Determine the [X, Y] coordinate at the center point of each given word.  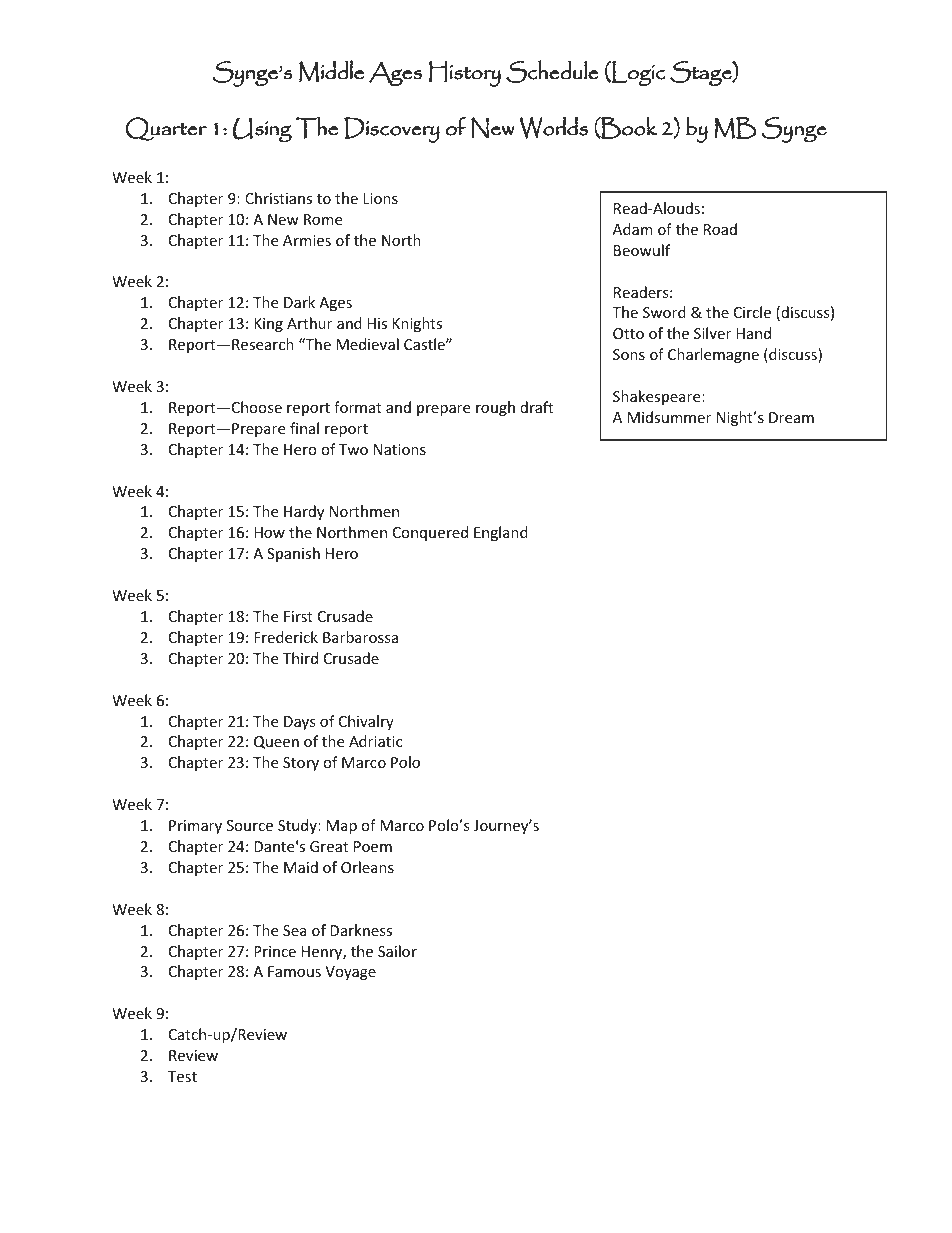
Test [182, 1076]
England [501, 533]
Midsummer [669, 417]
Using [262, 129]
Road [720, 229]
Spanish [293, 554]
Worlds [553, 127]
